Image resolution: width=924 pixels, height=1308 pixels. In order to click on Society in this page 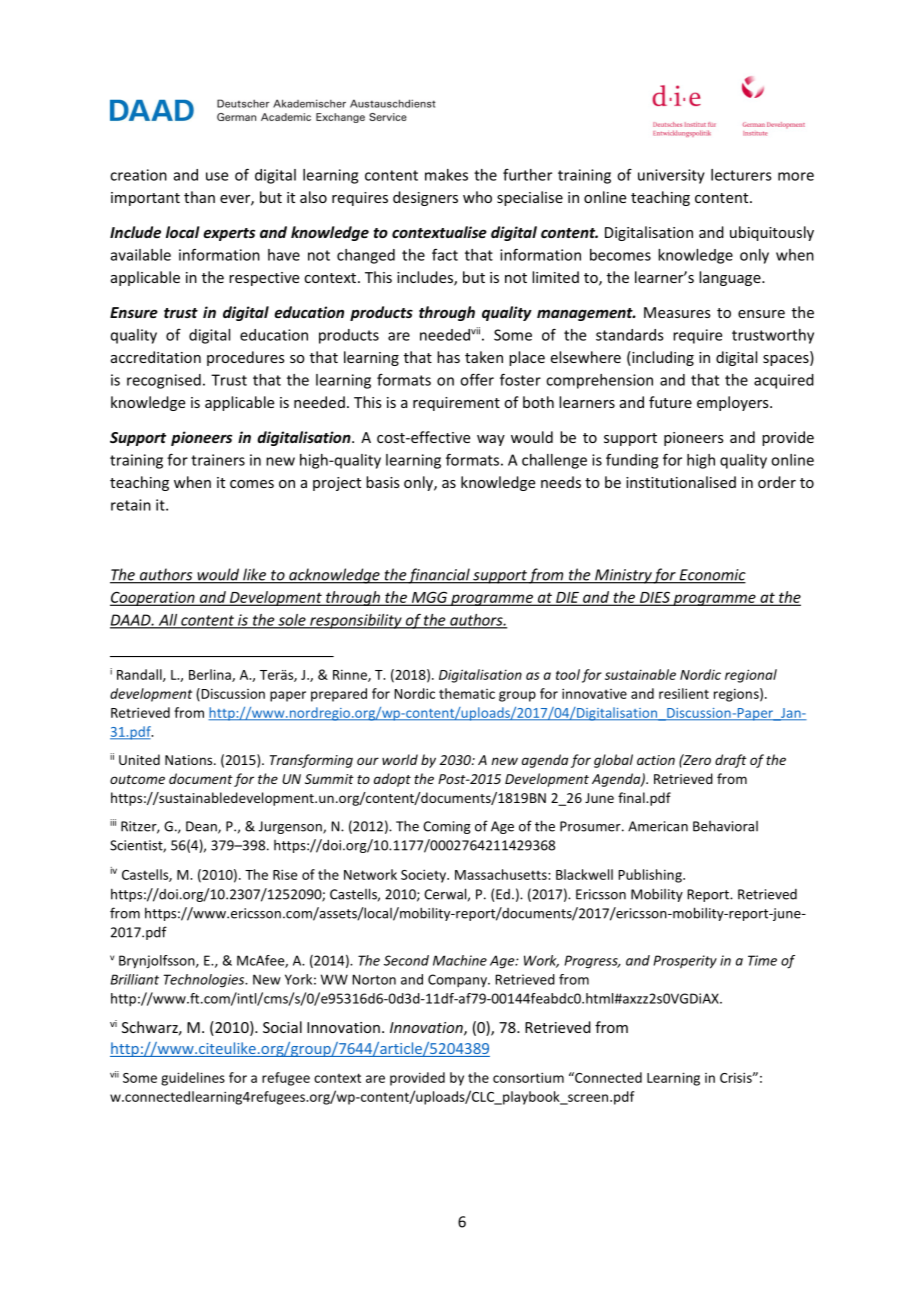, I will do `click(424, 876)`.
